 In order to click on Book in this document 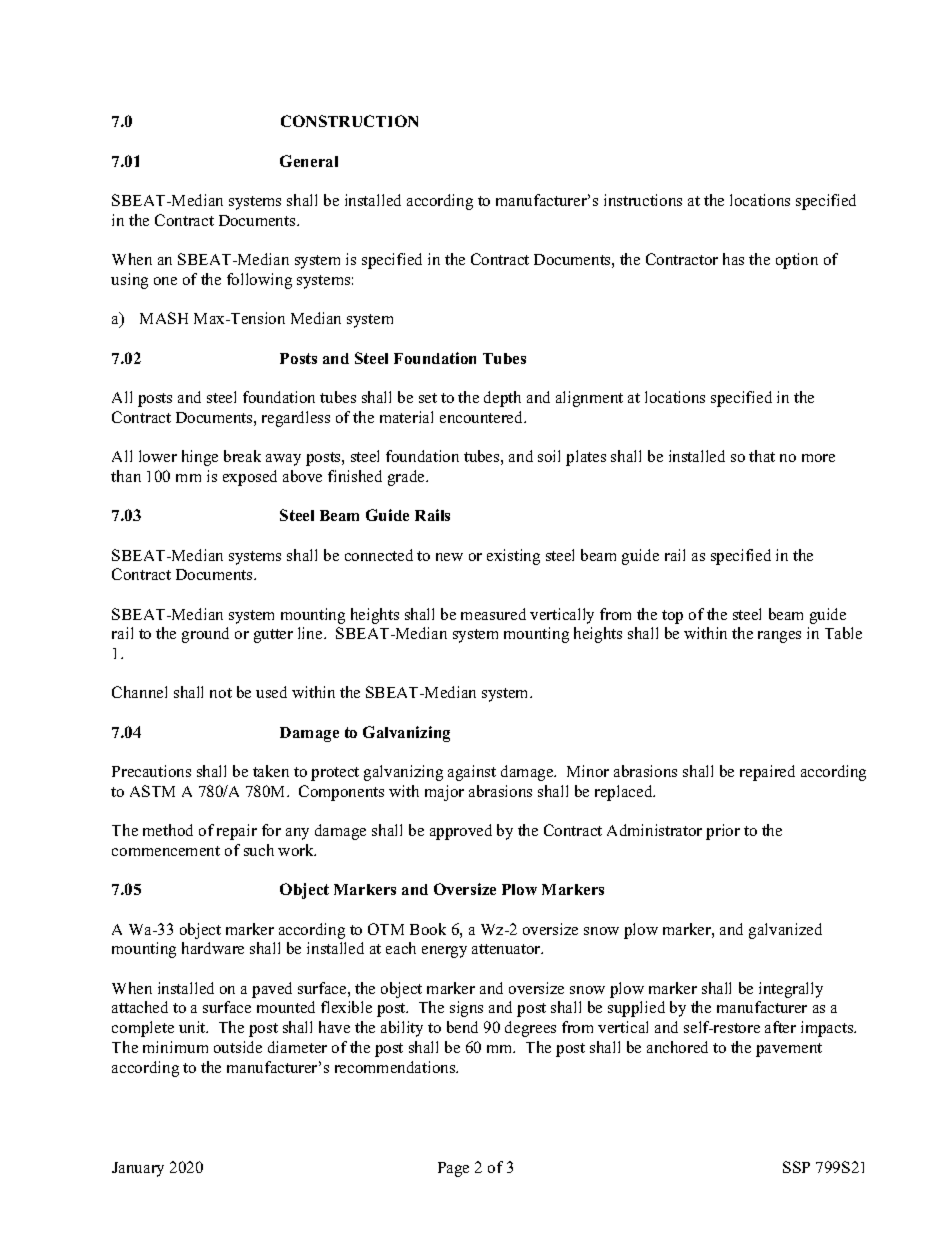, I will do `click(428, 929)`.
